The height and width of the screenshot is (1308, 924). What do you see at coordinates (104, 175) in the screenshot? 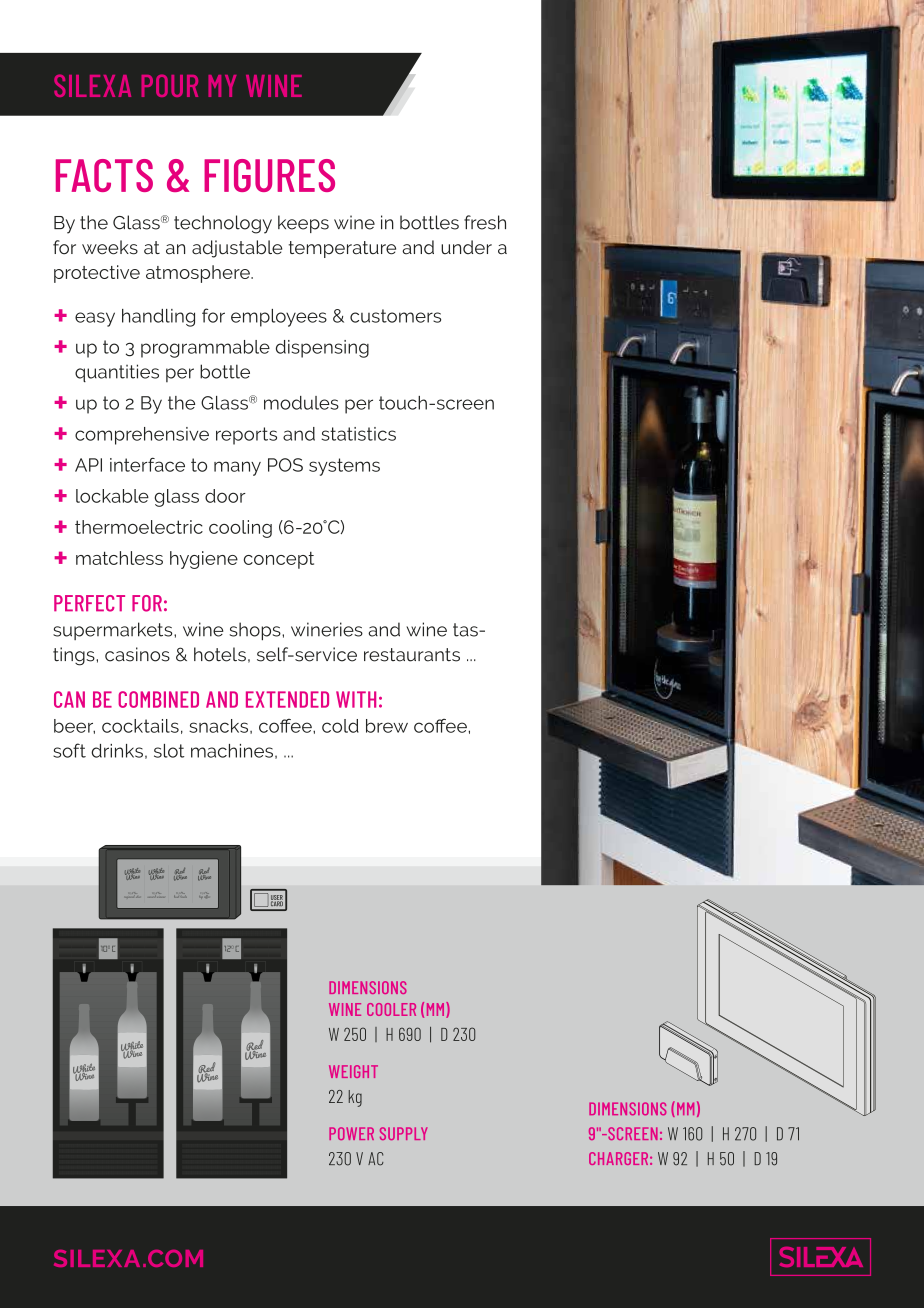
I see `FACTS` at bounding box center [104, 175].
